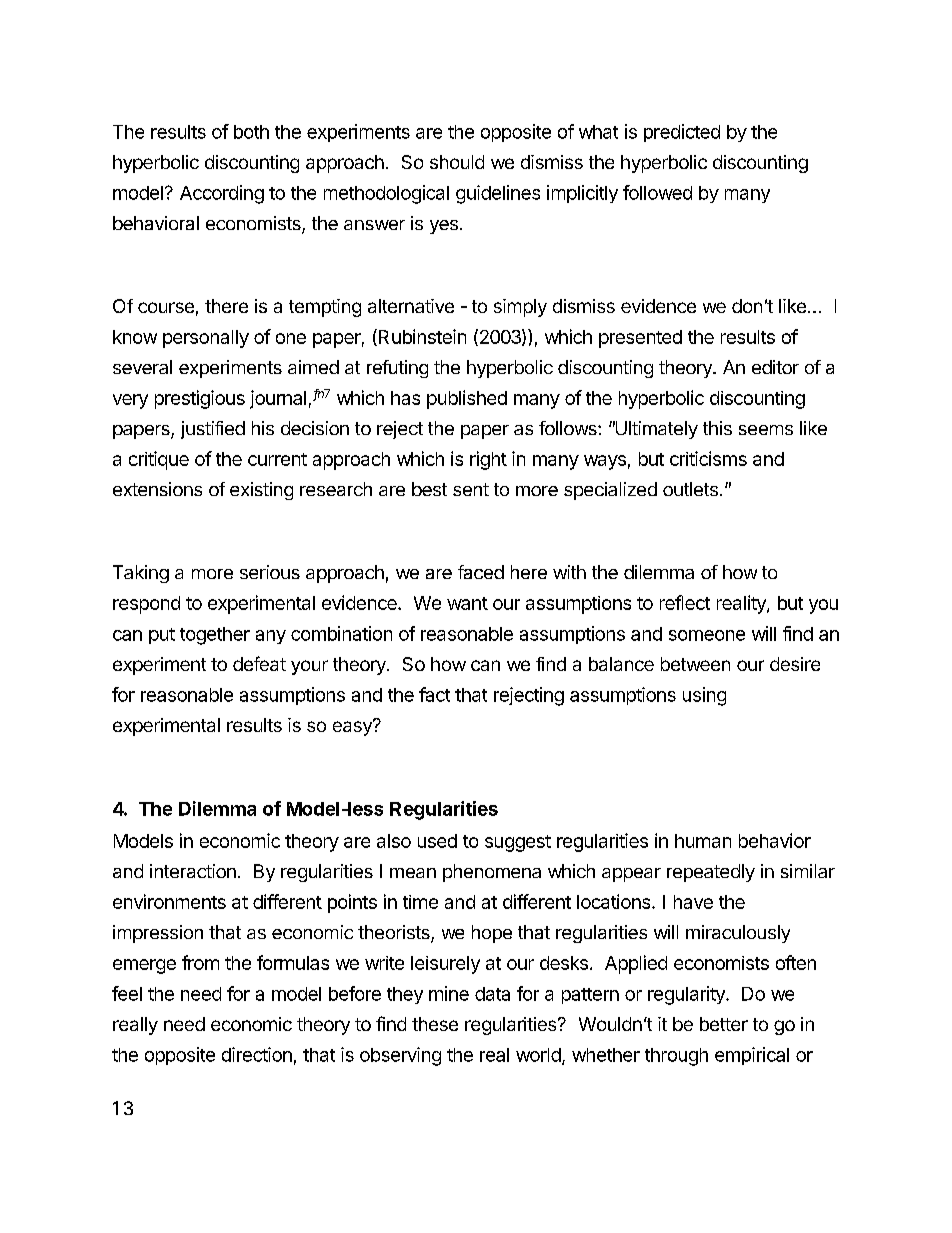  What do you see at coordinates (682, 133) in the image?
I see `predicted` at bounding box center [682, 133].
